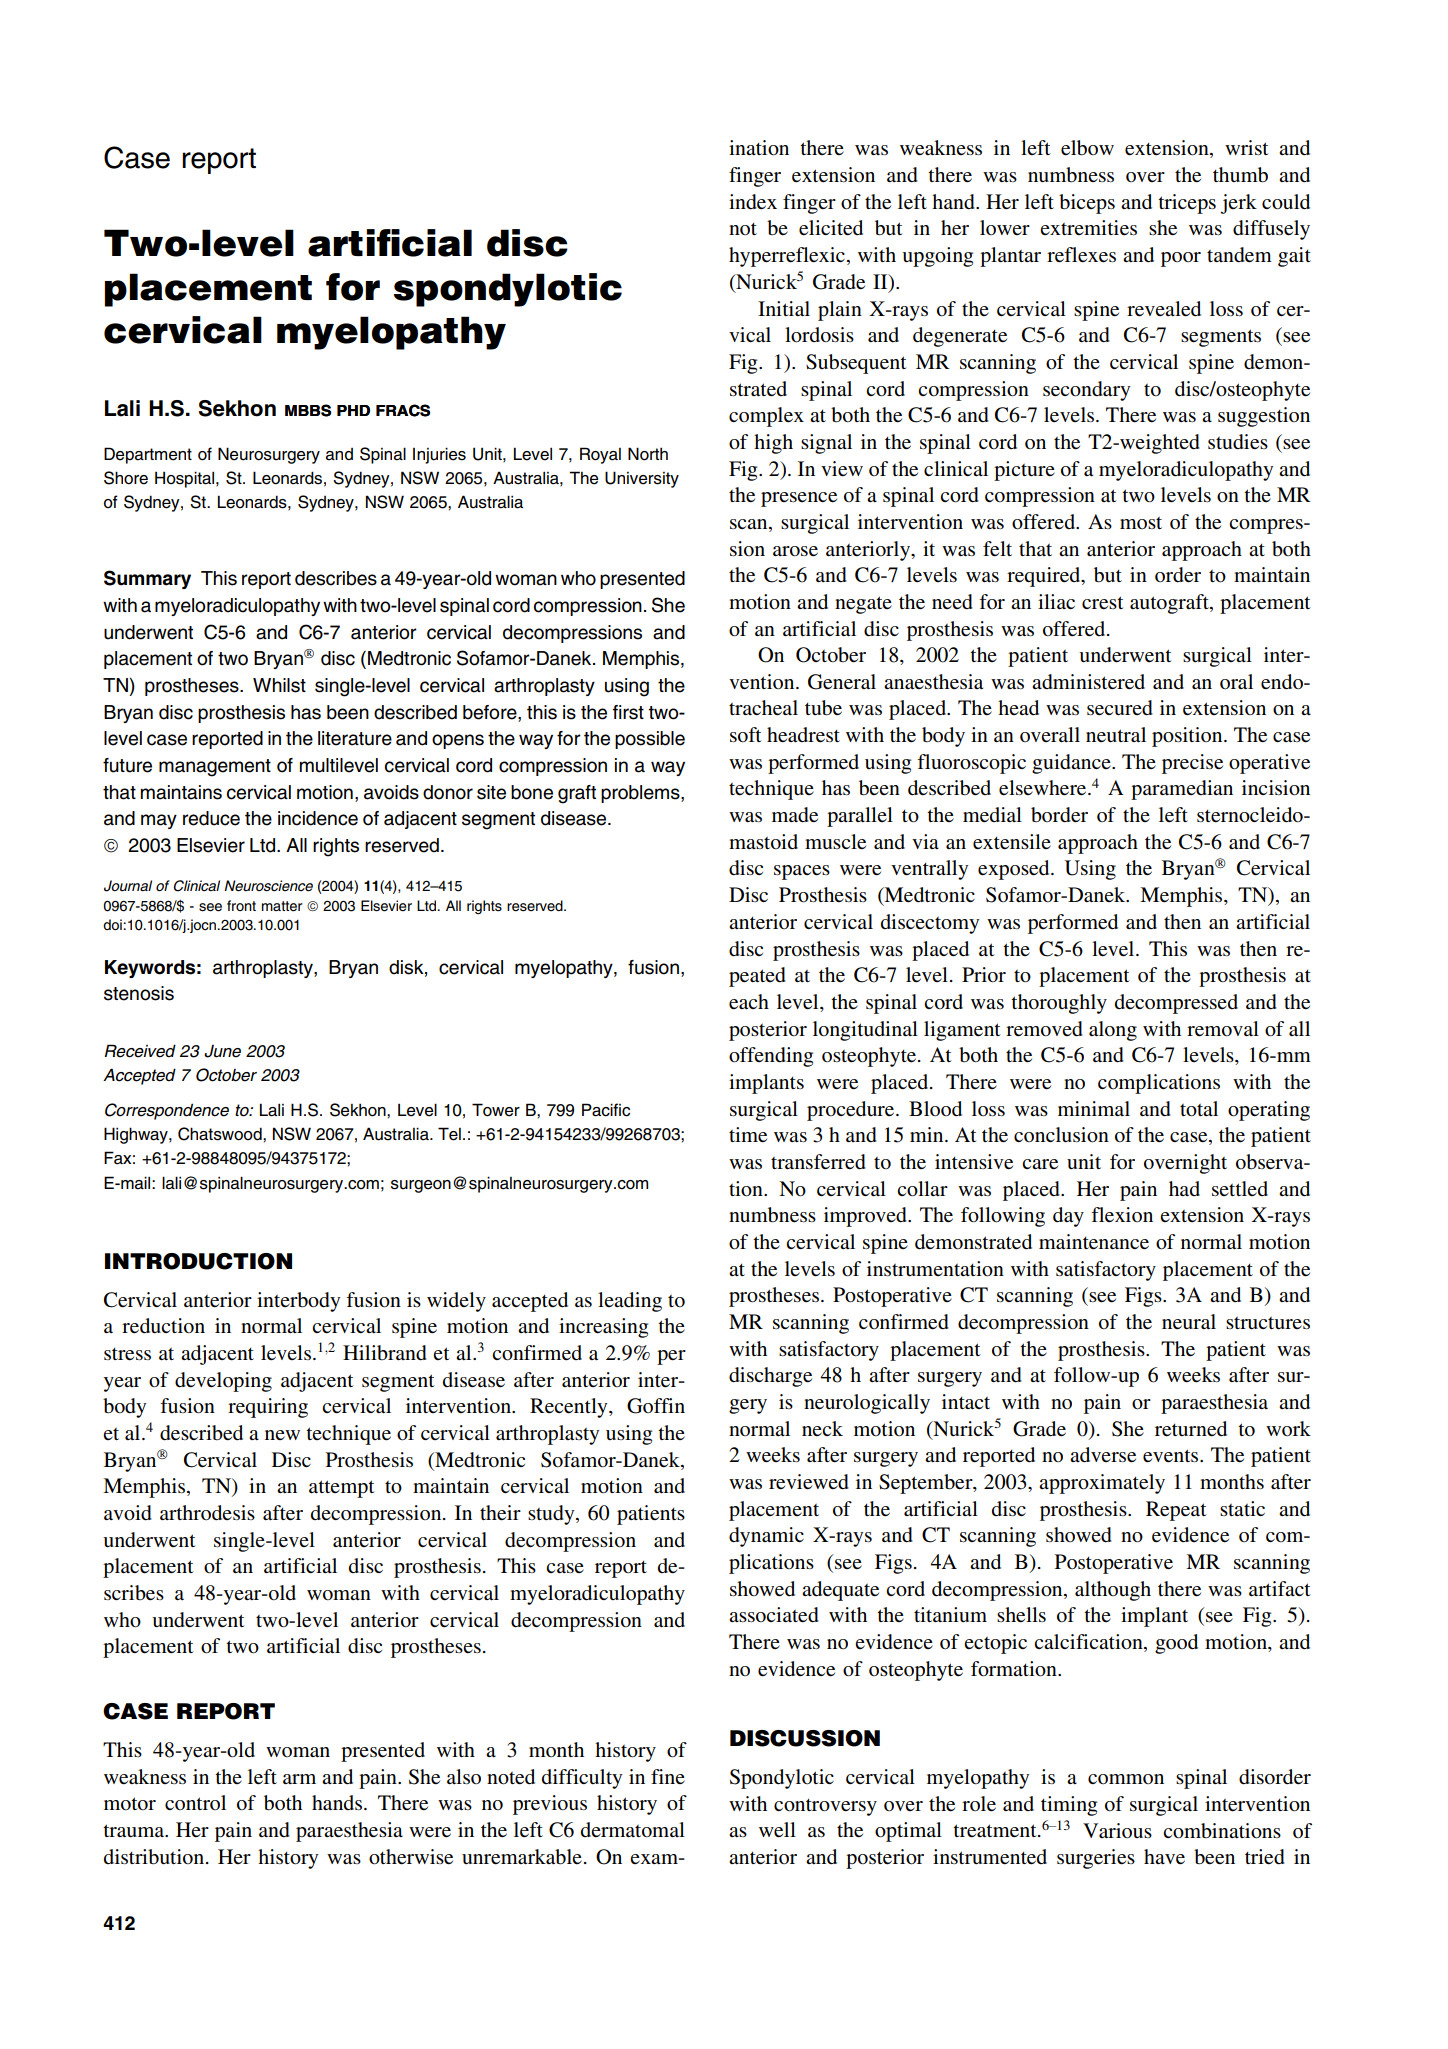 The height and width of the screenshot is (2049, 1448). Describe the element at coordinates (668, 1776) in the screenshot. I see `fine` at that location.
